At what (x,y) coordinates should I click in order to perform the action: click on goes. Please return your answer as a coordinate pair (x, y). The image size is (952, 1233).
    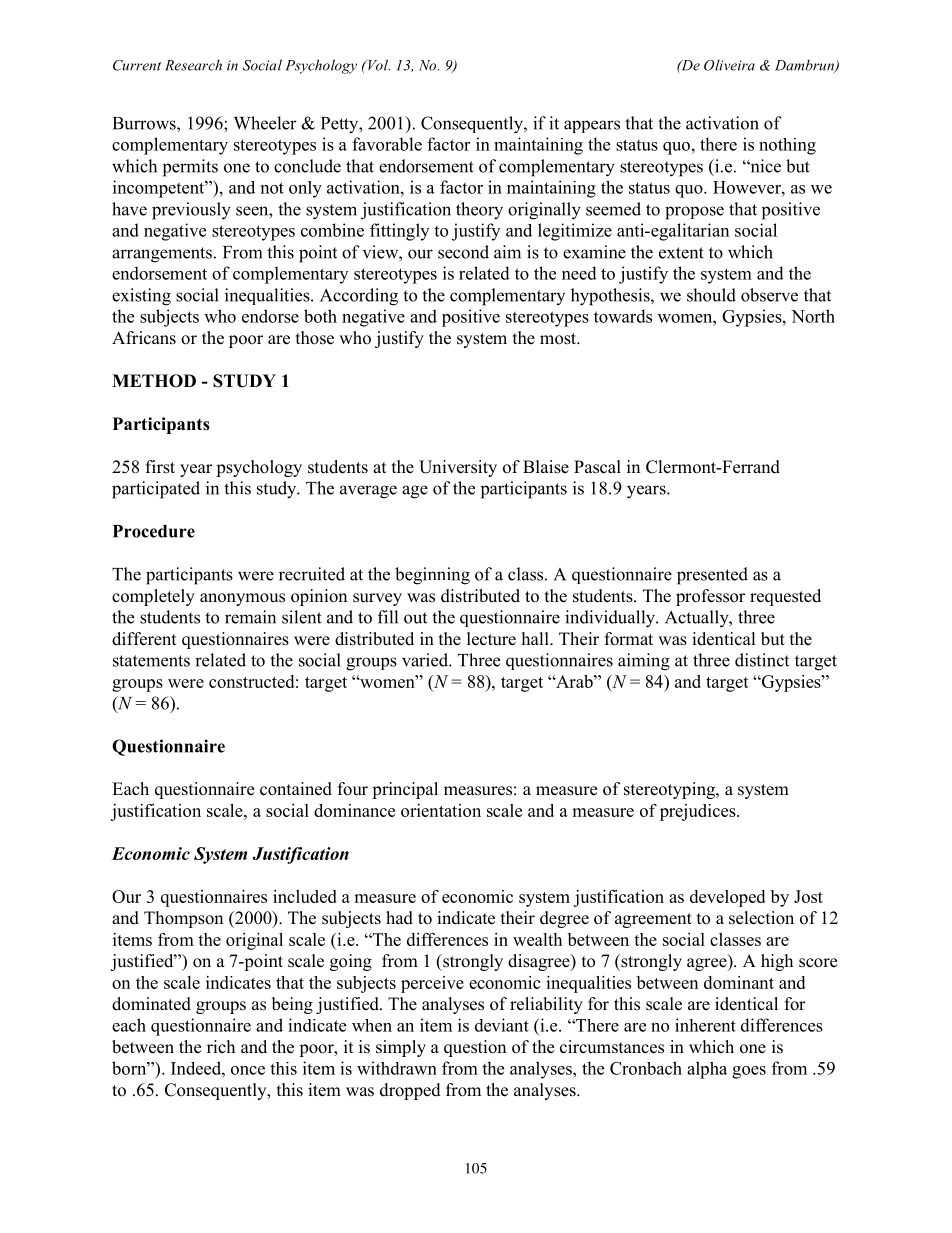
    Looking at the image, I should click on (749, 1072).
